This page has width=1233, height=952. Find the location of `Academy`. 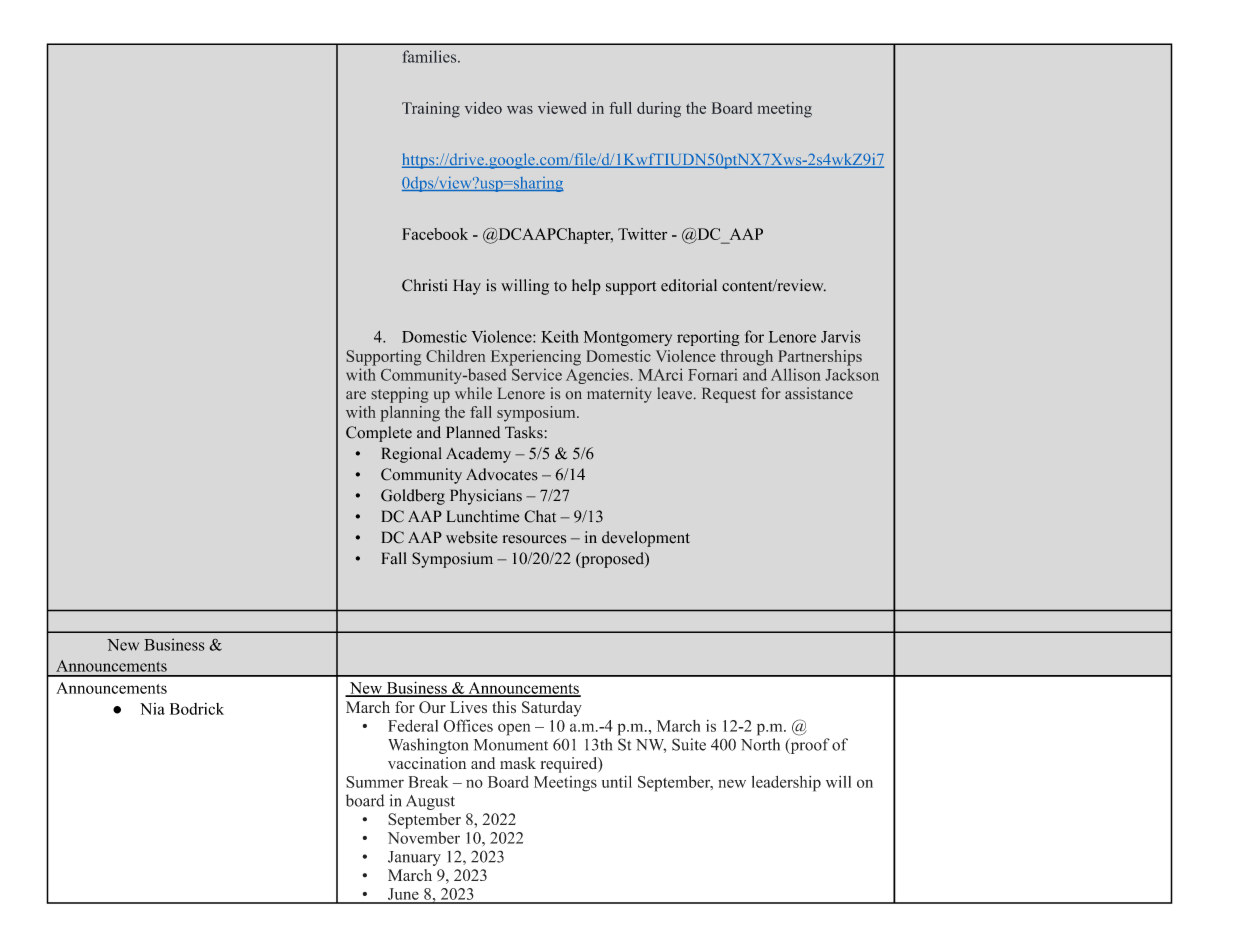

Academy is located at coordinates (478, 455).
